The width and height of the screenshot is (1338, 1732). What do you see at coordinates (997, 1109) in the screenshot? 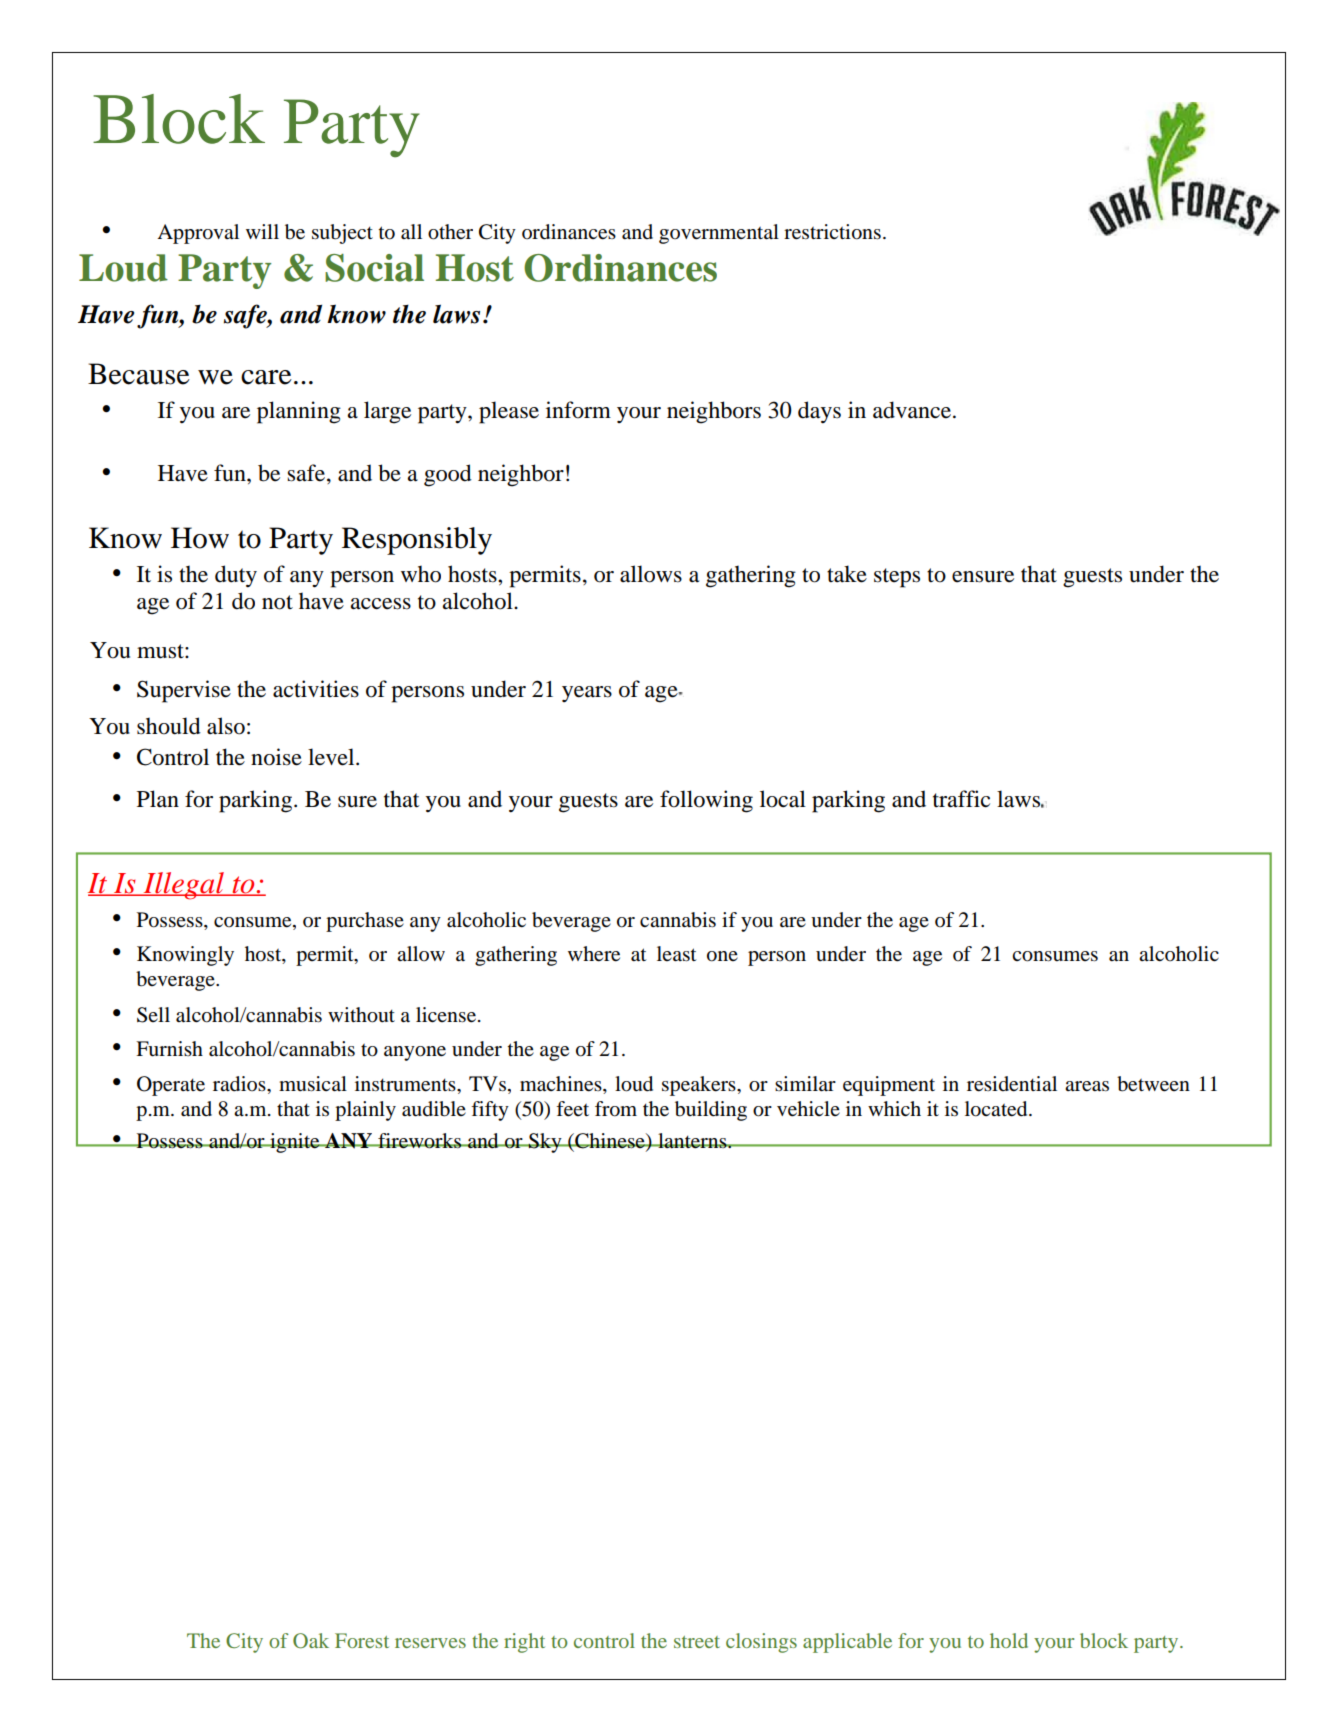
I see `located` at bounding box center [997, 1109].
